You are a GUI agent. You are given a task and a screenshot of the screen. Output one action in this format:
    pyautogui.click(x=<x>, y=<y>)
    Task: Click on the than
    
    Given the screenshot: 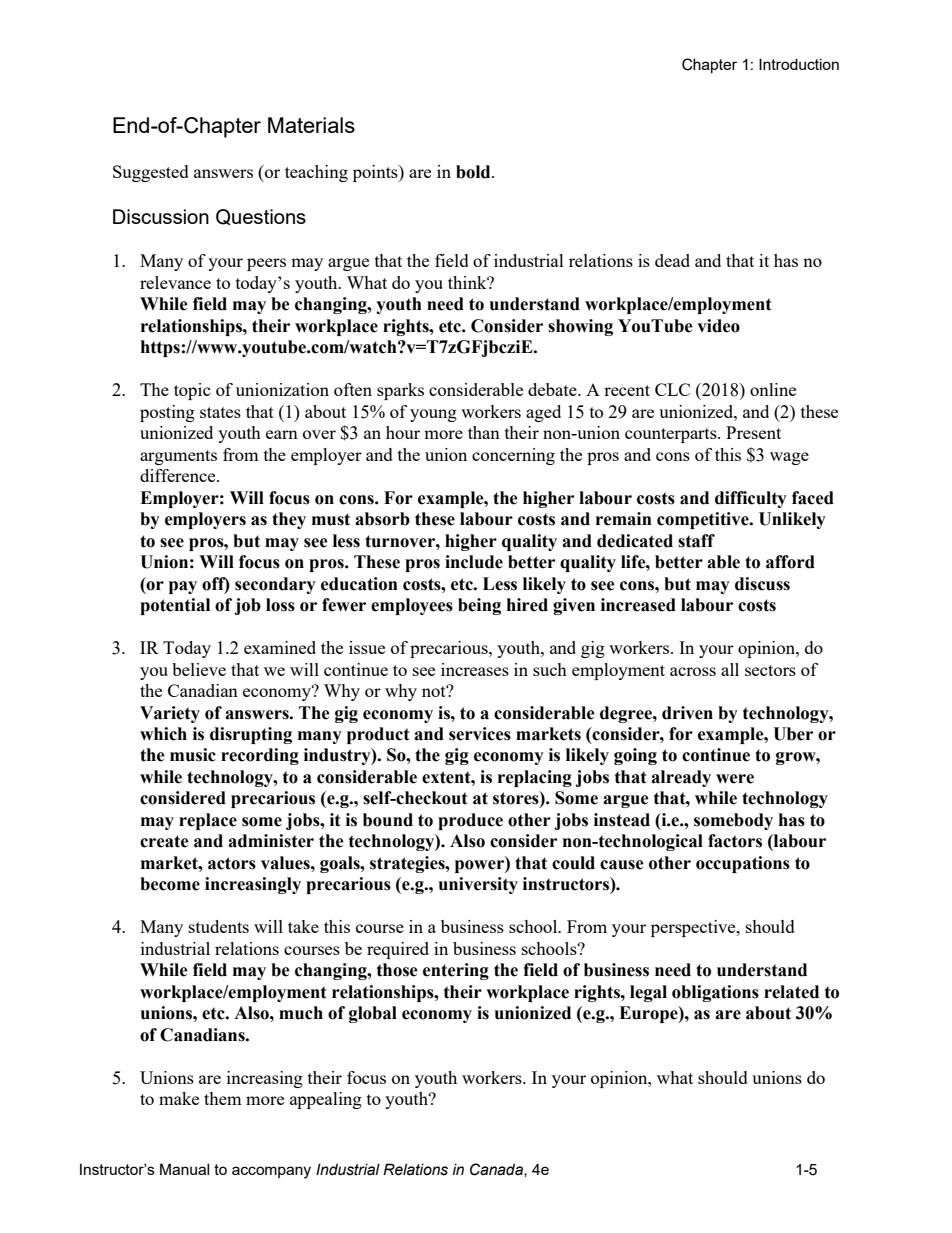 What is the action you would take?
    pyautogui.click(x=484, y=432)
